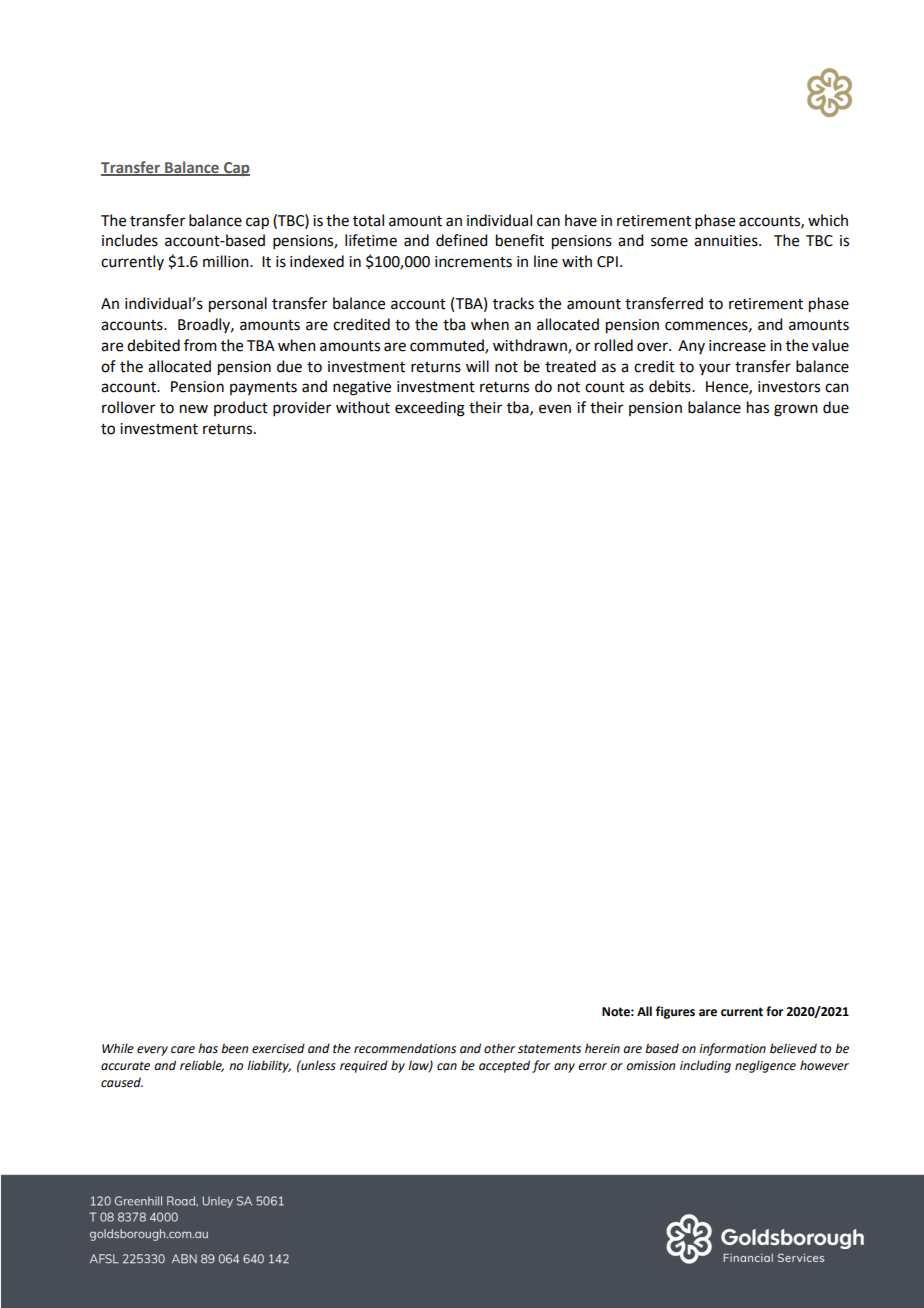  Describe the element at coordinates (732, 1049) in the screenshot. I see `information` at that location.
